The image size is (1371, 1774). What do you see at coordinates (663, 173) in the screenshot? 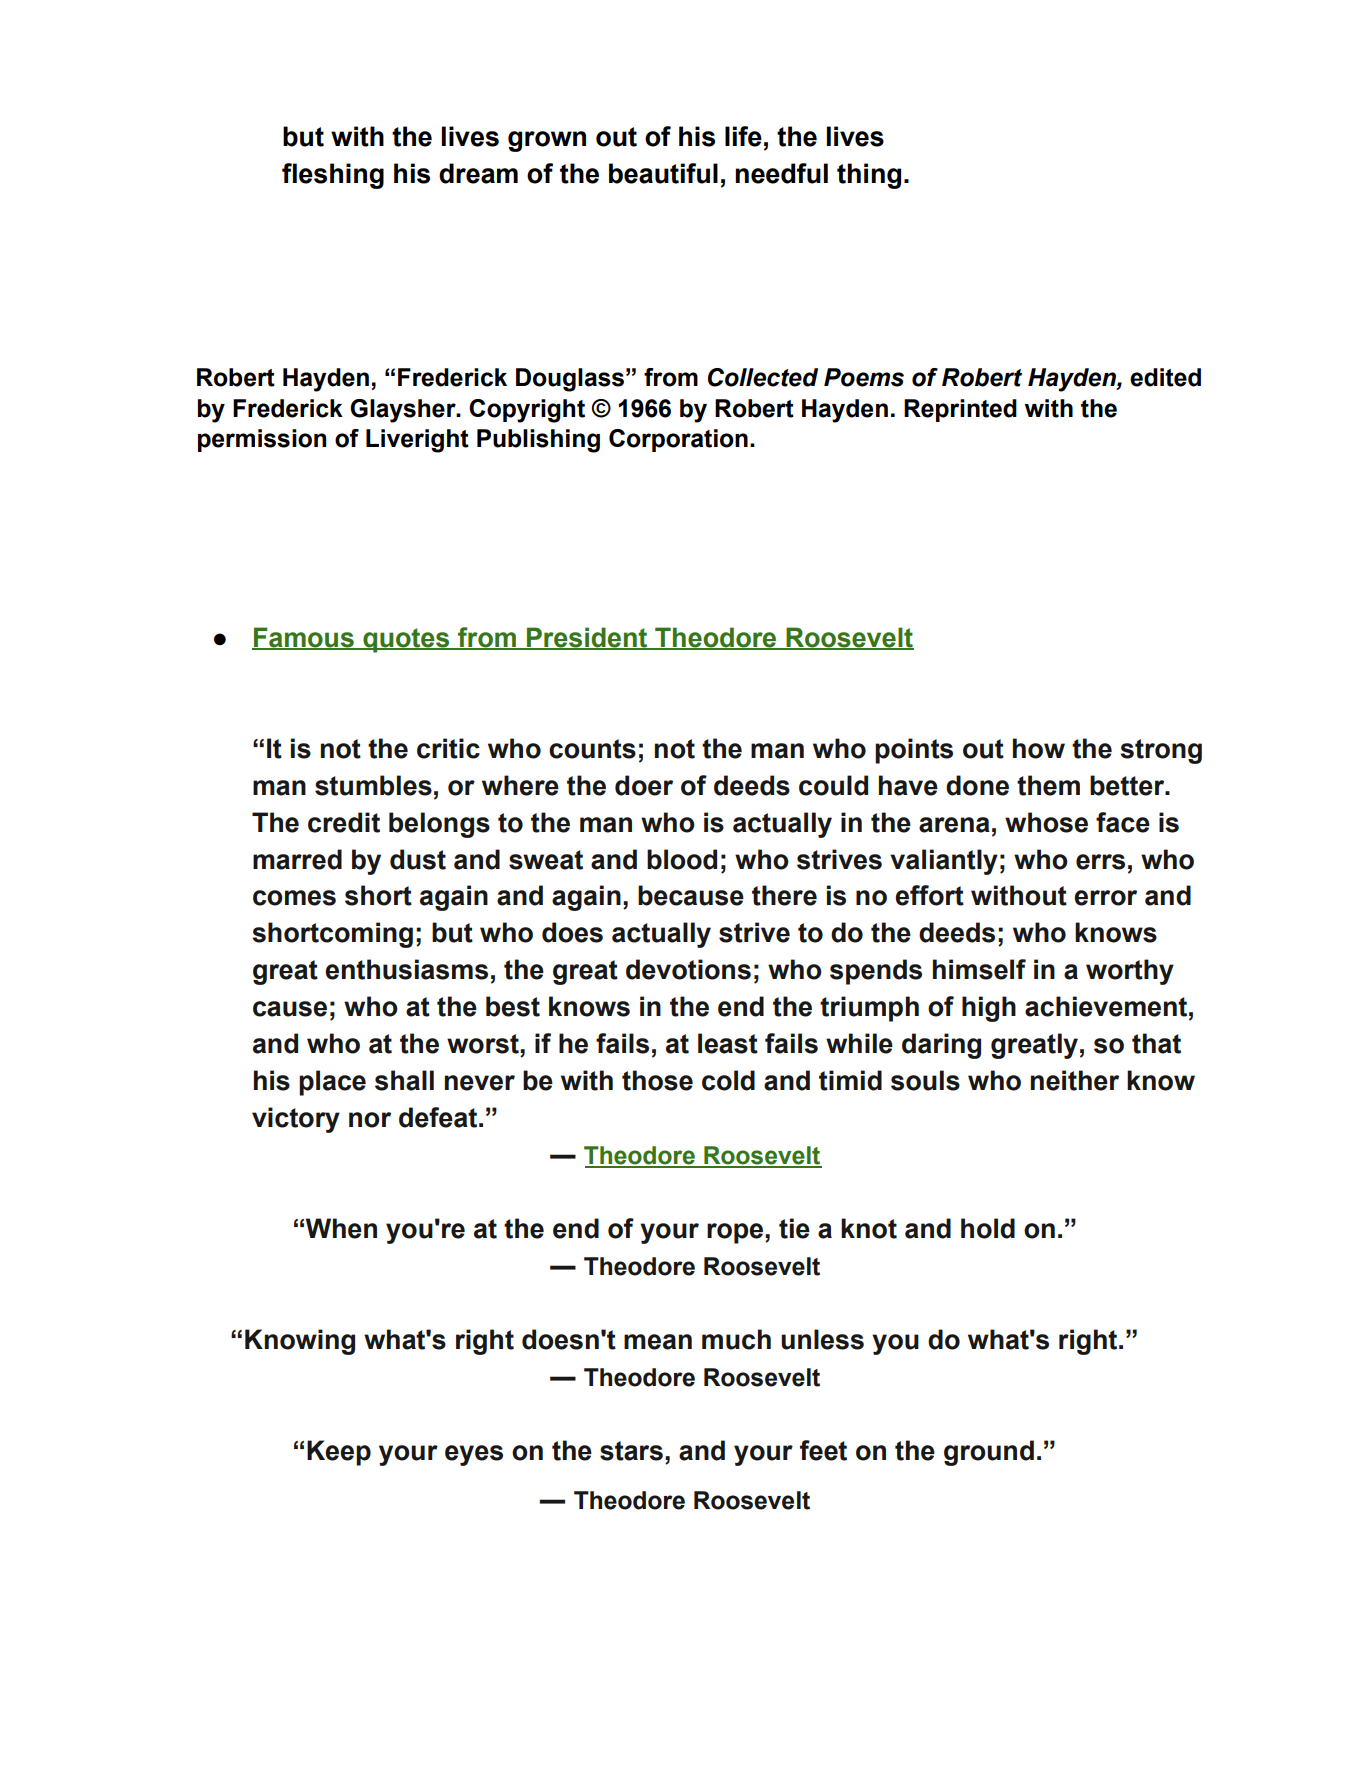
I see `beautiful` at bounding box center [663, 173].
